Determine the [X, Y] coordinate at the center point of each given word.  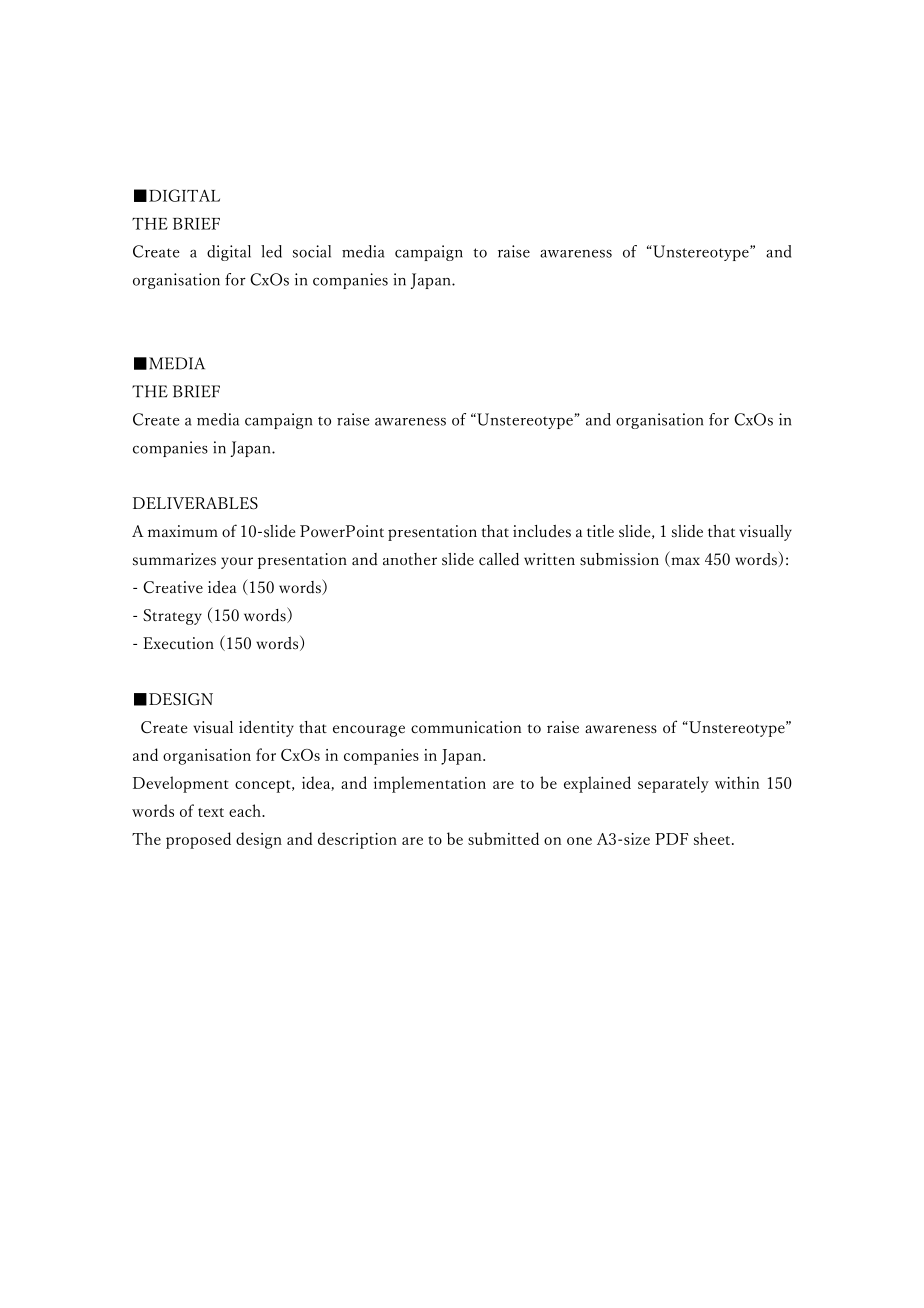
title [600, 531]
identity [266, 729]
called [499, 559]
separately [673, 784]
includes [542, 531]
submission [619, 559]
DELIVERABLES [195, 503]
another [410, 559]
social [312, 251]
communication [466, 727]
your [237, 563]
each [246, 810]
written [549, 559]
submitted [503, 838]
